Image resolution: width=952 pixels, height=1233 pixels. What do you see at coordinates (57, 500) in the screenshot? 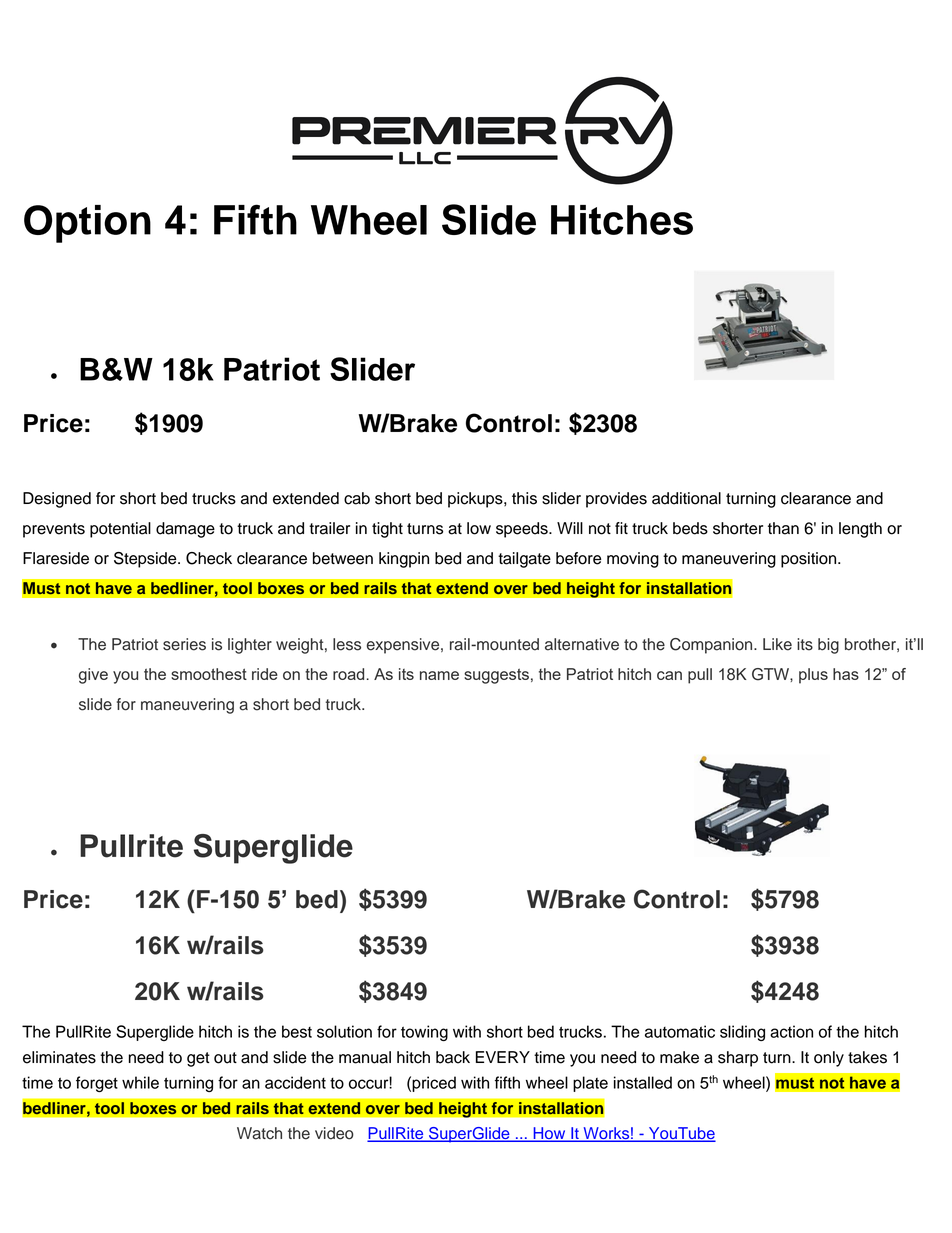
I see `Designed` at bounding box center [57, 500].
